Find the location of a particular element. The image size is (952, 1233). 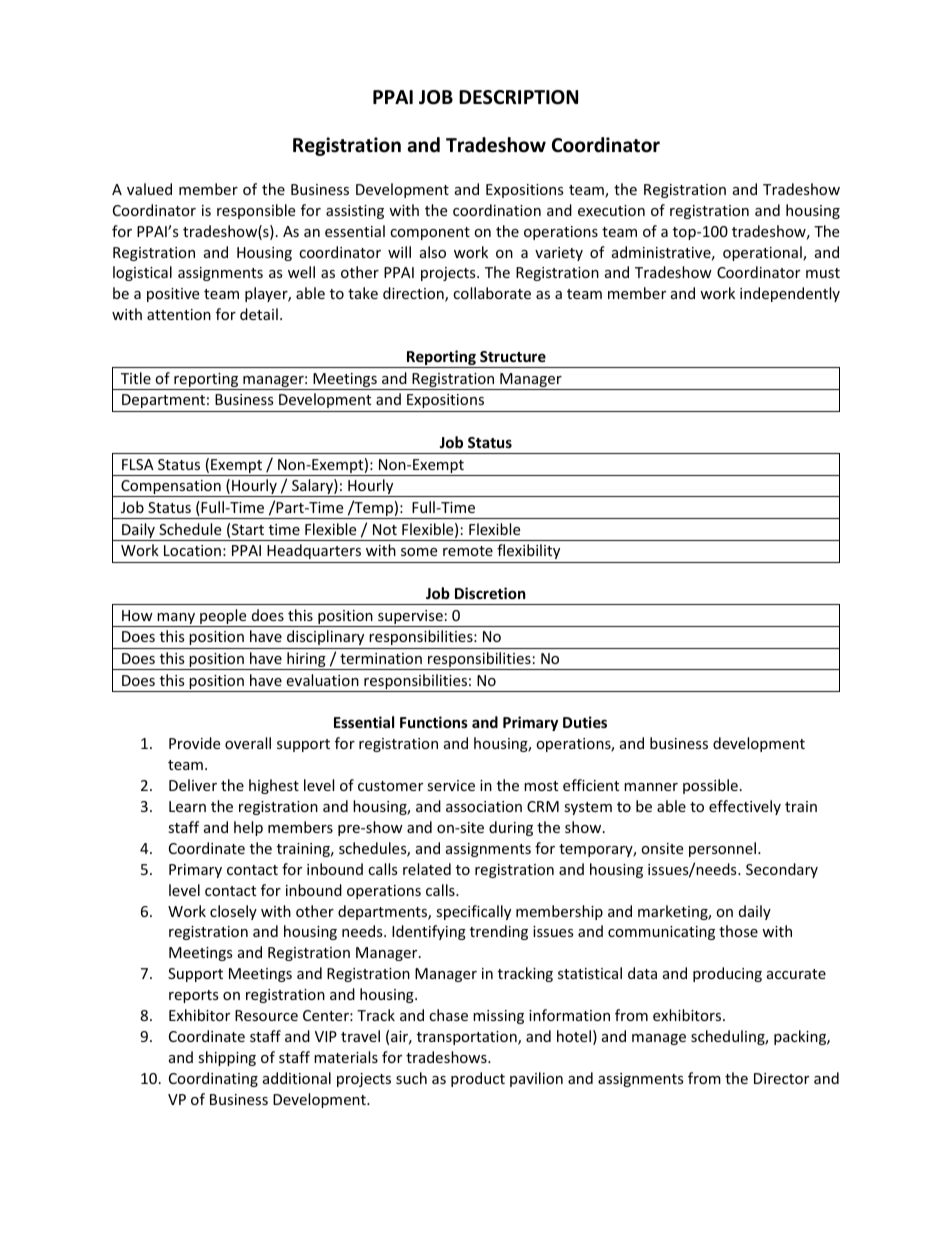

people is located at coordinates (223, 618).
